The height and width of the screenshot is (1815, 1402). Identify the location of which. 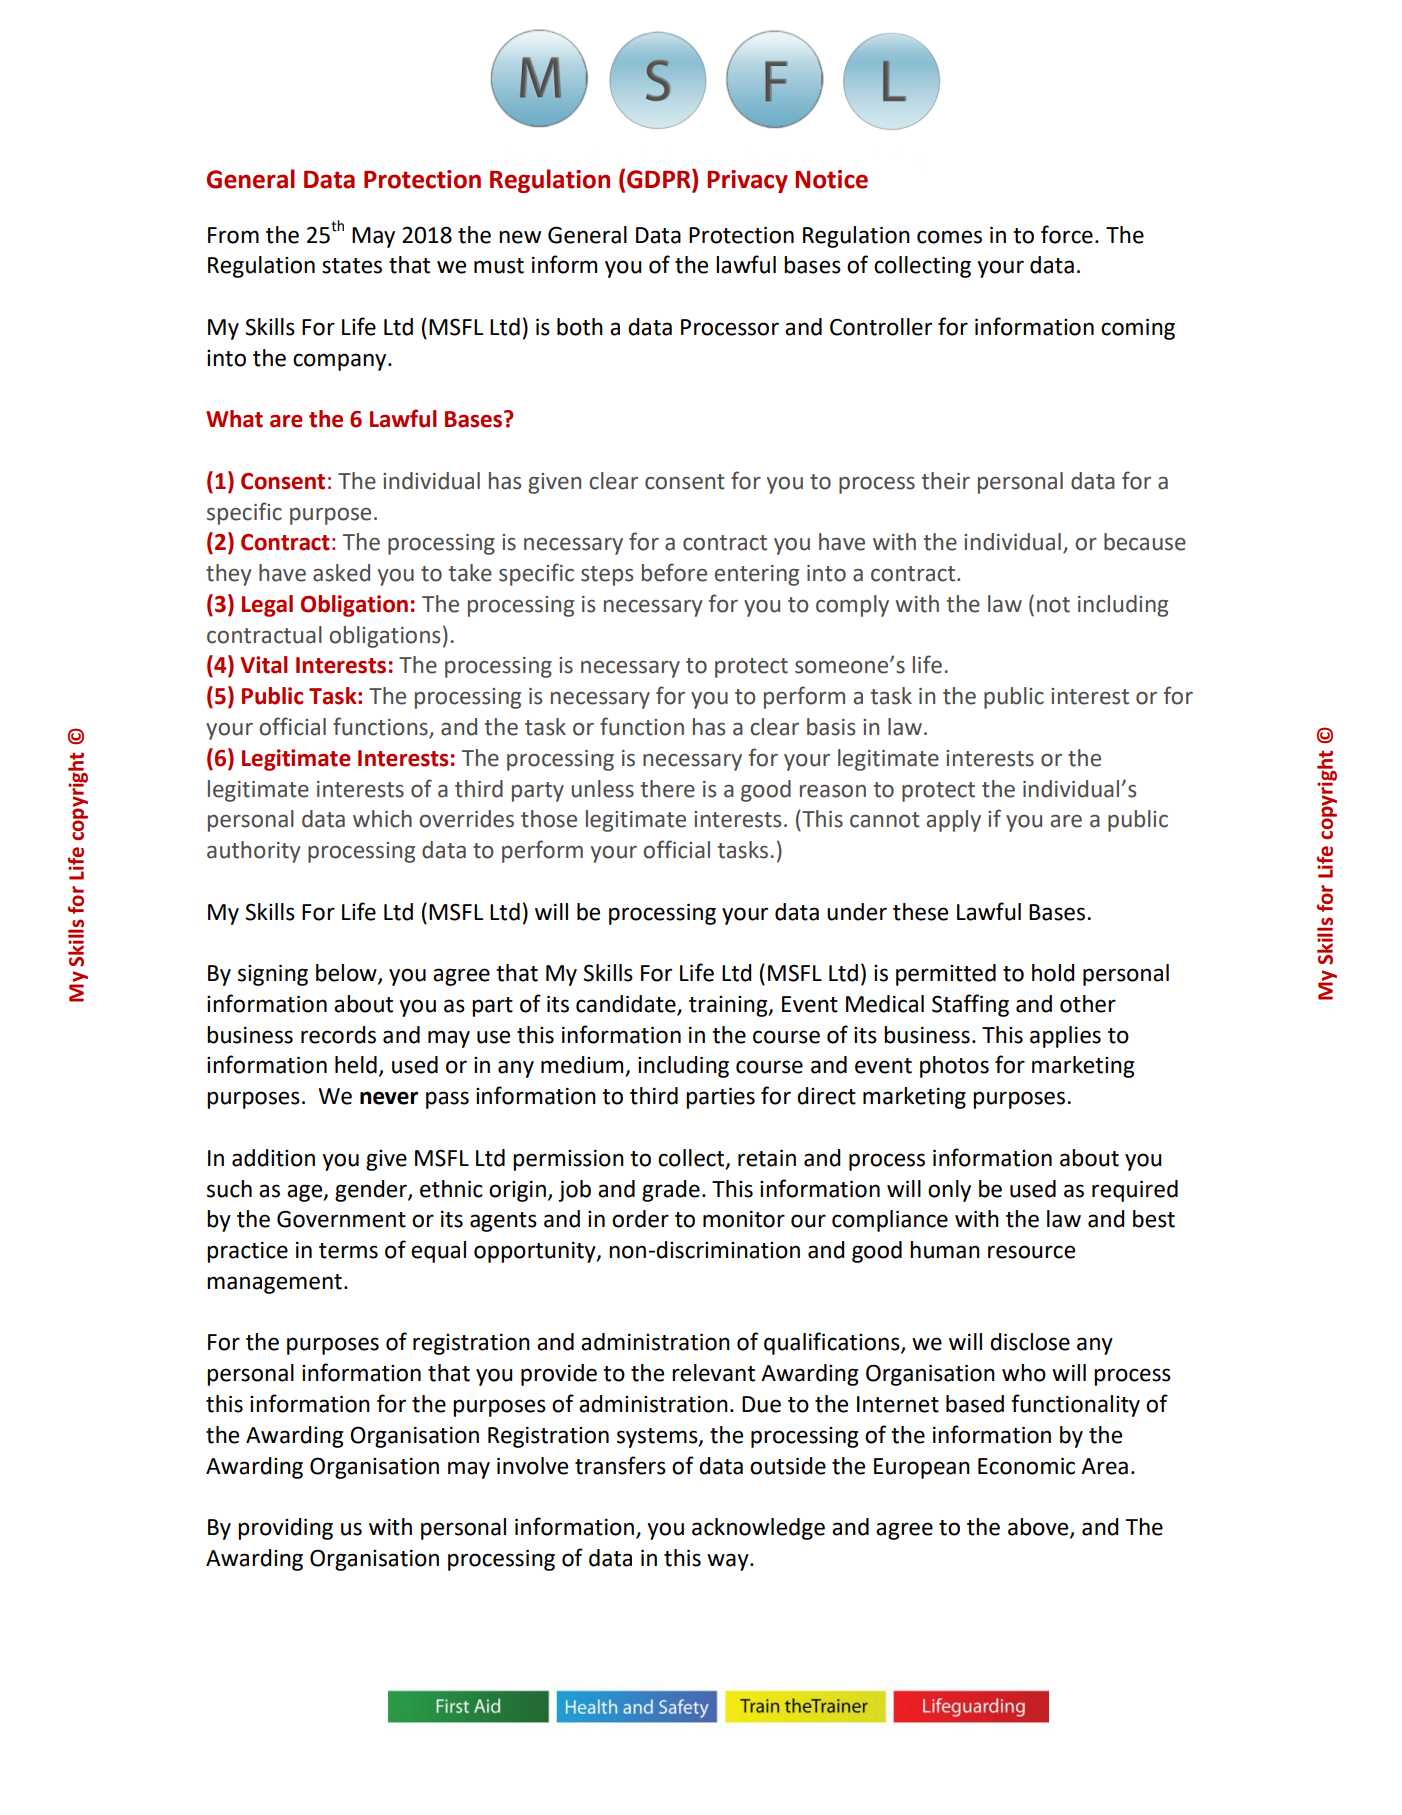
(382, 819).
